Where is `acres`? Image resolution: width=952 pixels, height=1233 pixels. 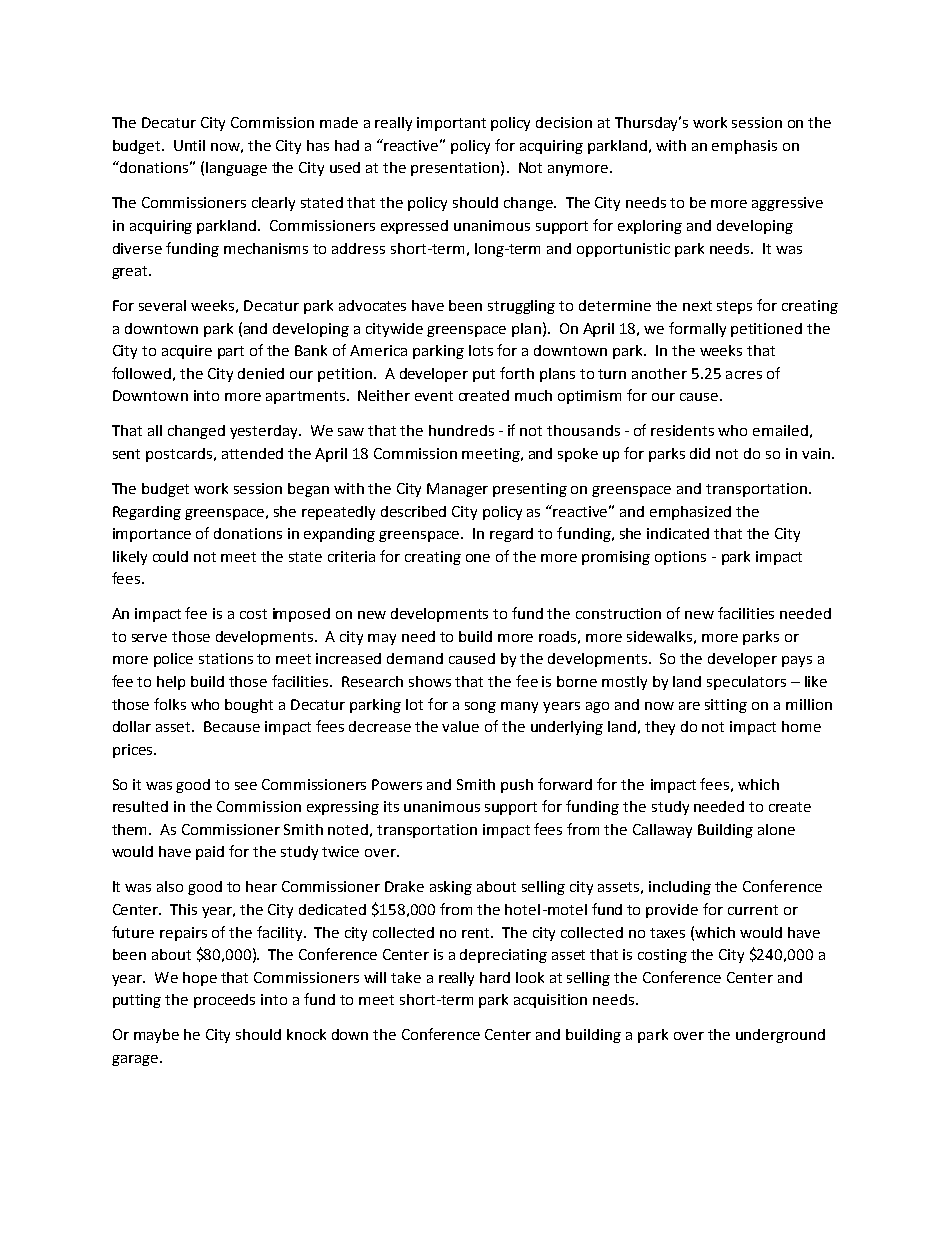
acres is located at coordinates (744, 375).
